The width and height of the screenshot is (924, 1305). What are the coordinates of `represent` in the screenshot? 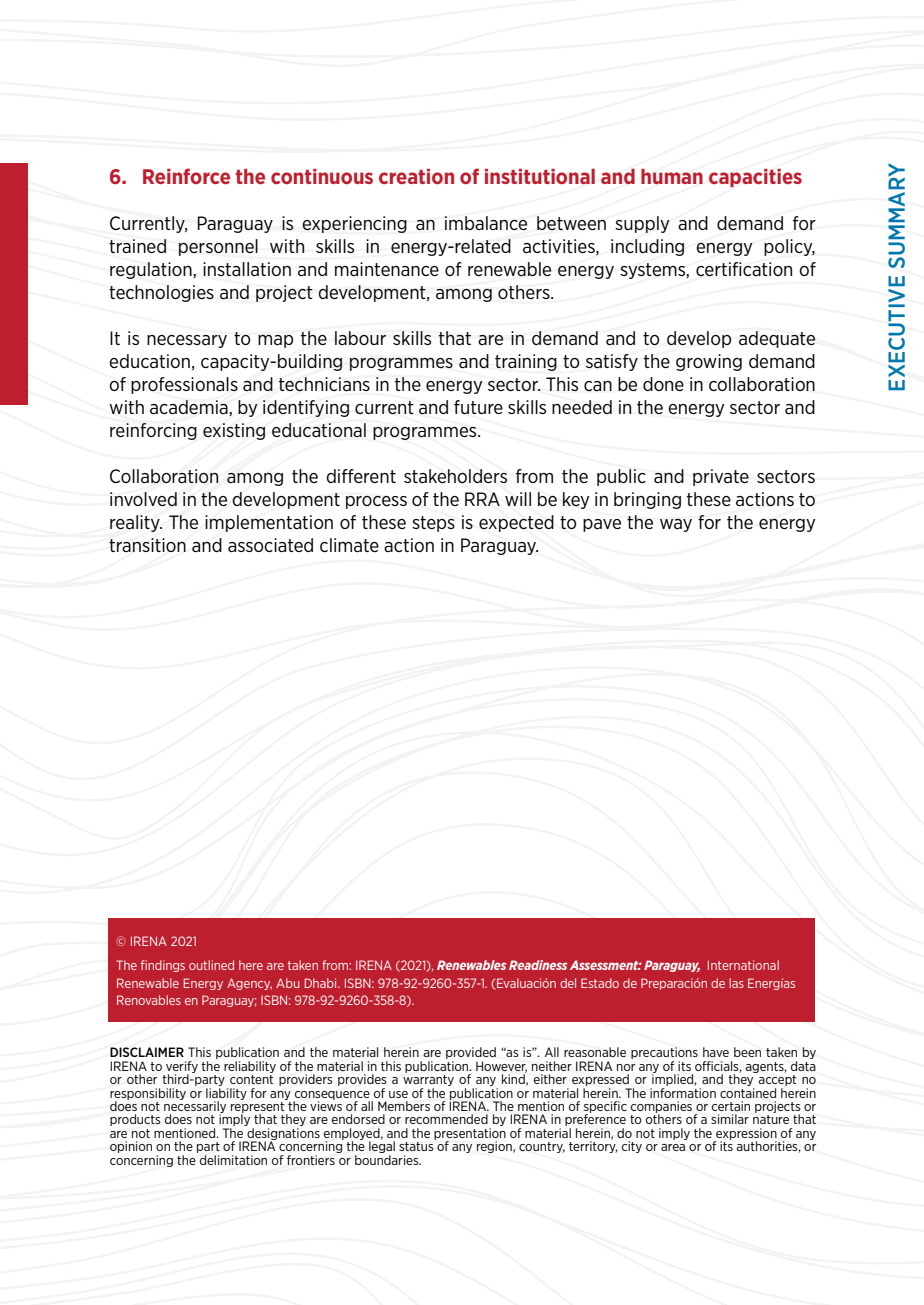 It's located at (259, 1108).
